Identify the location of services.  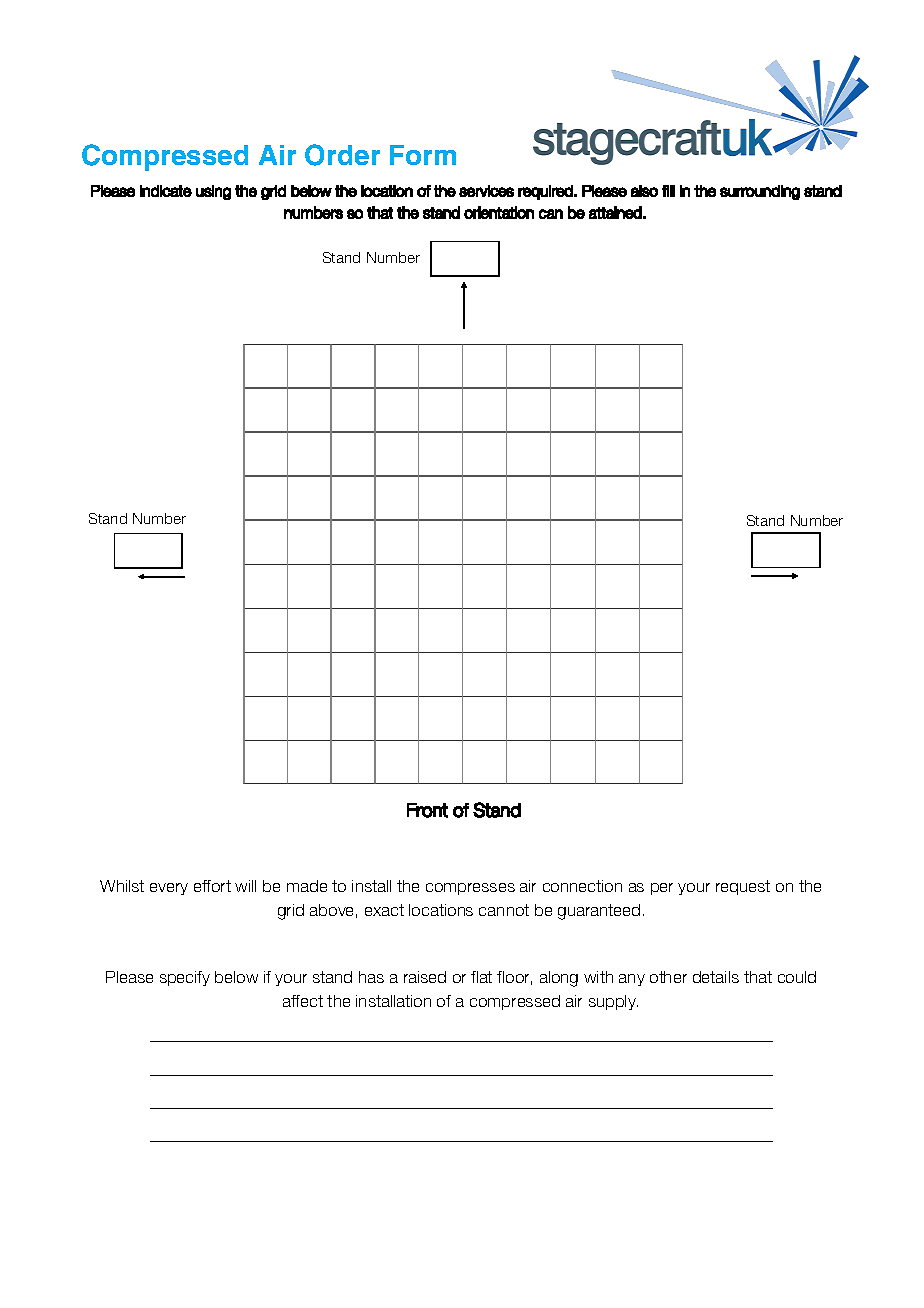
(486, 191).
